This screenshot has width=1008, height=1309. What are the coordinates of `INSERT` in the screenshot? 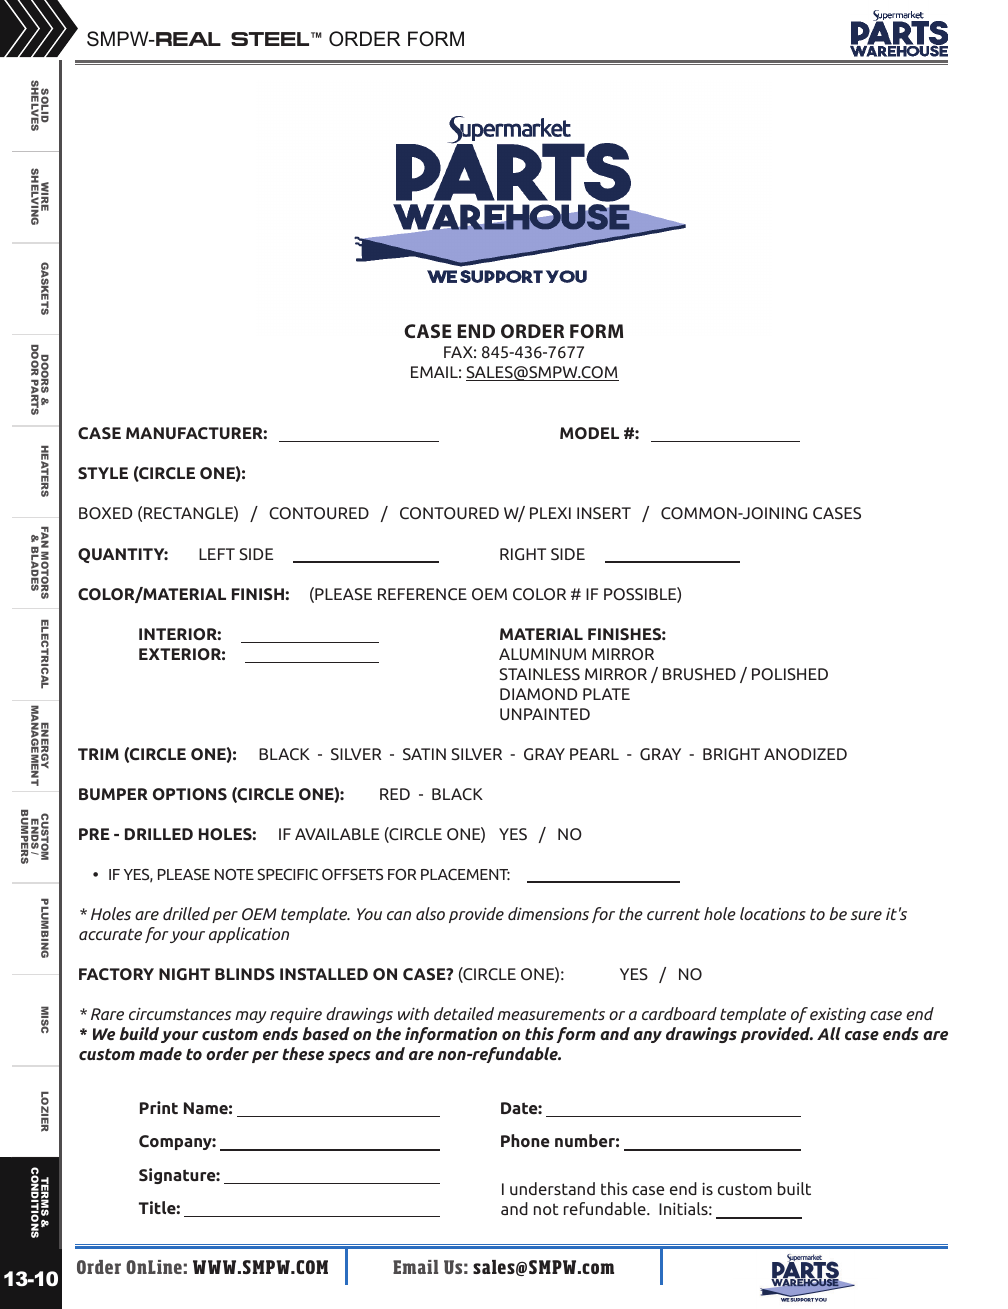 It's located at (604, 513).
